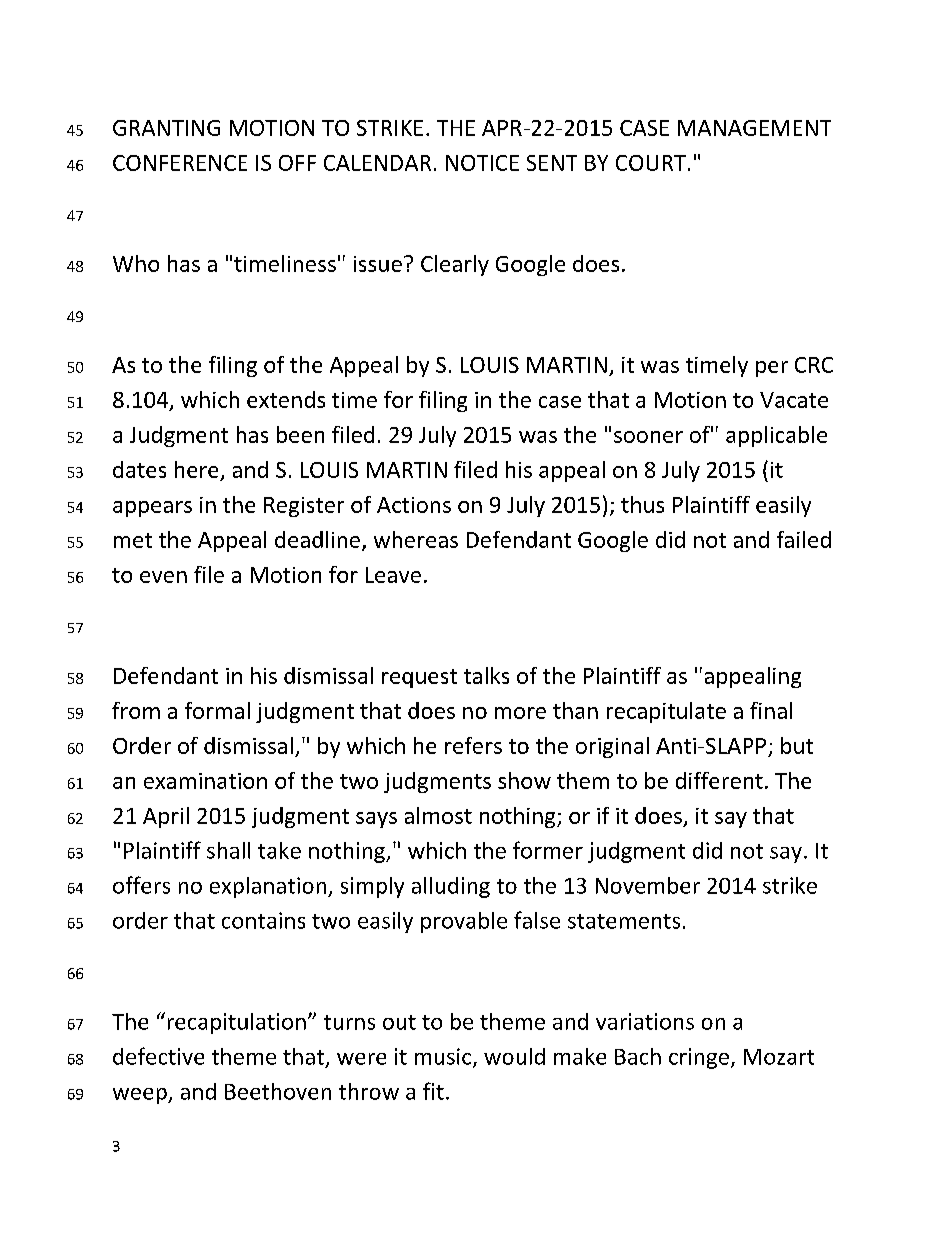 Image resolution: width=952 pixels, height=1233 pixels. I want to click on music, so click(444, 1057).
